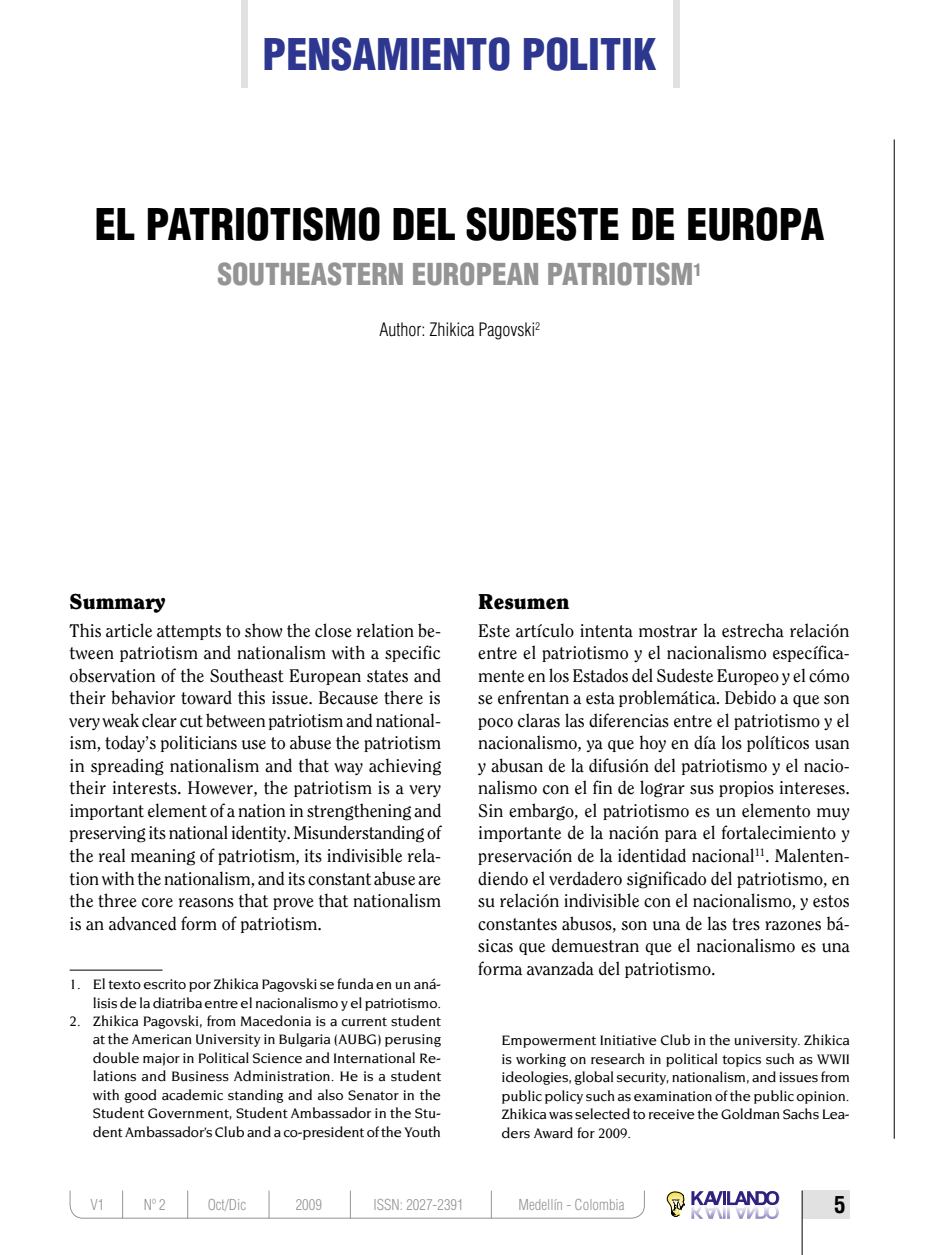 Image resolution: width=952 pixels, height=1255 pixels. Describe the element at coordinates (192, 1095) in the document. I see `academic` at that location.
